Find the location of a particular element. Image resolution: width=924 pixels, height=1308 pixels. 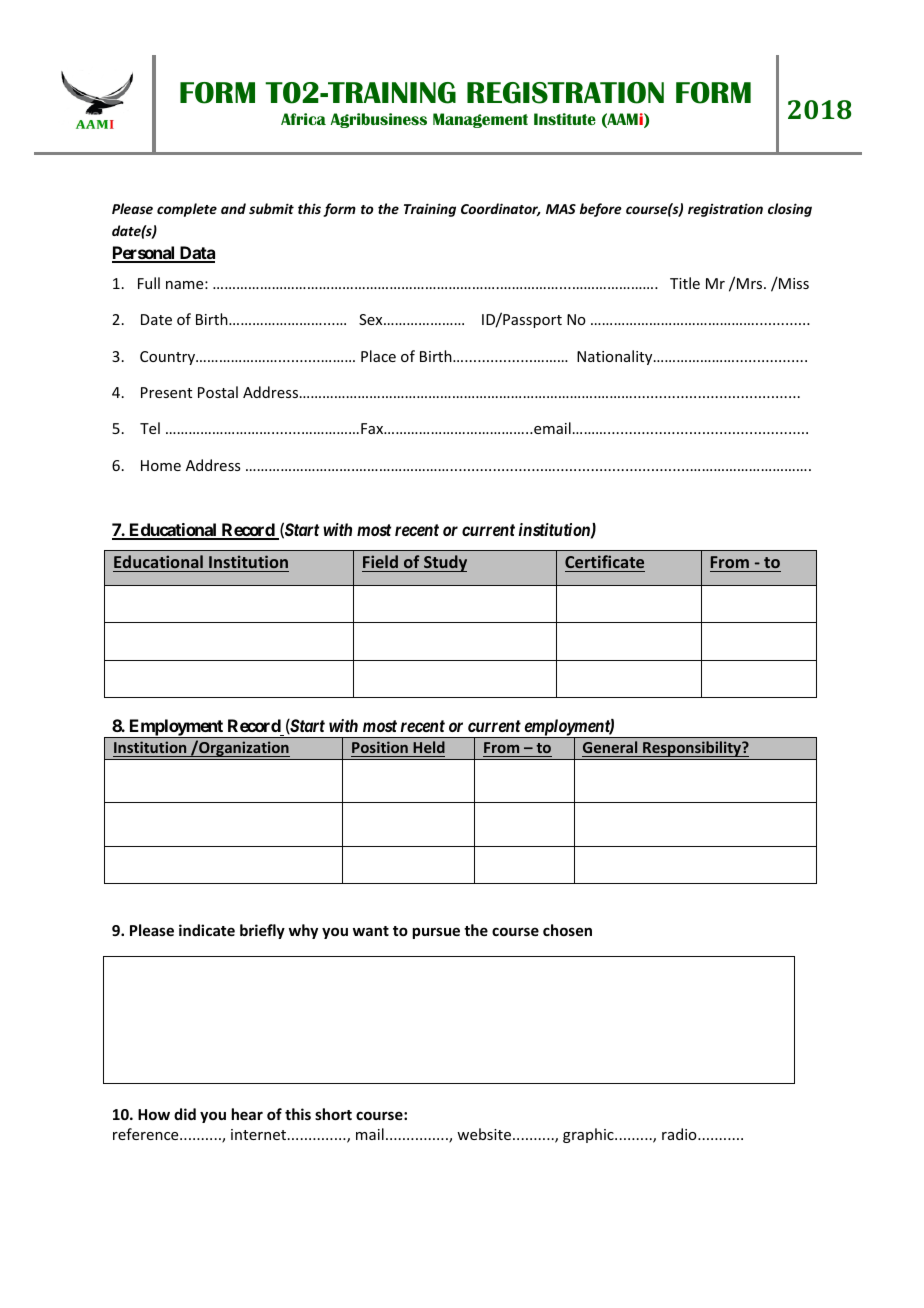

Place is located at coordinates (378, 356).
